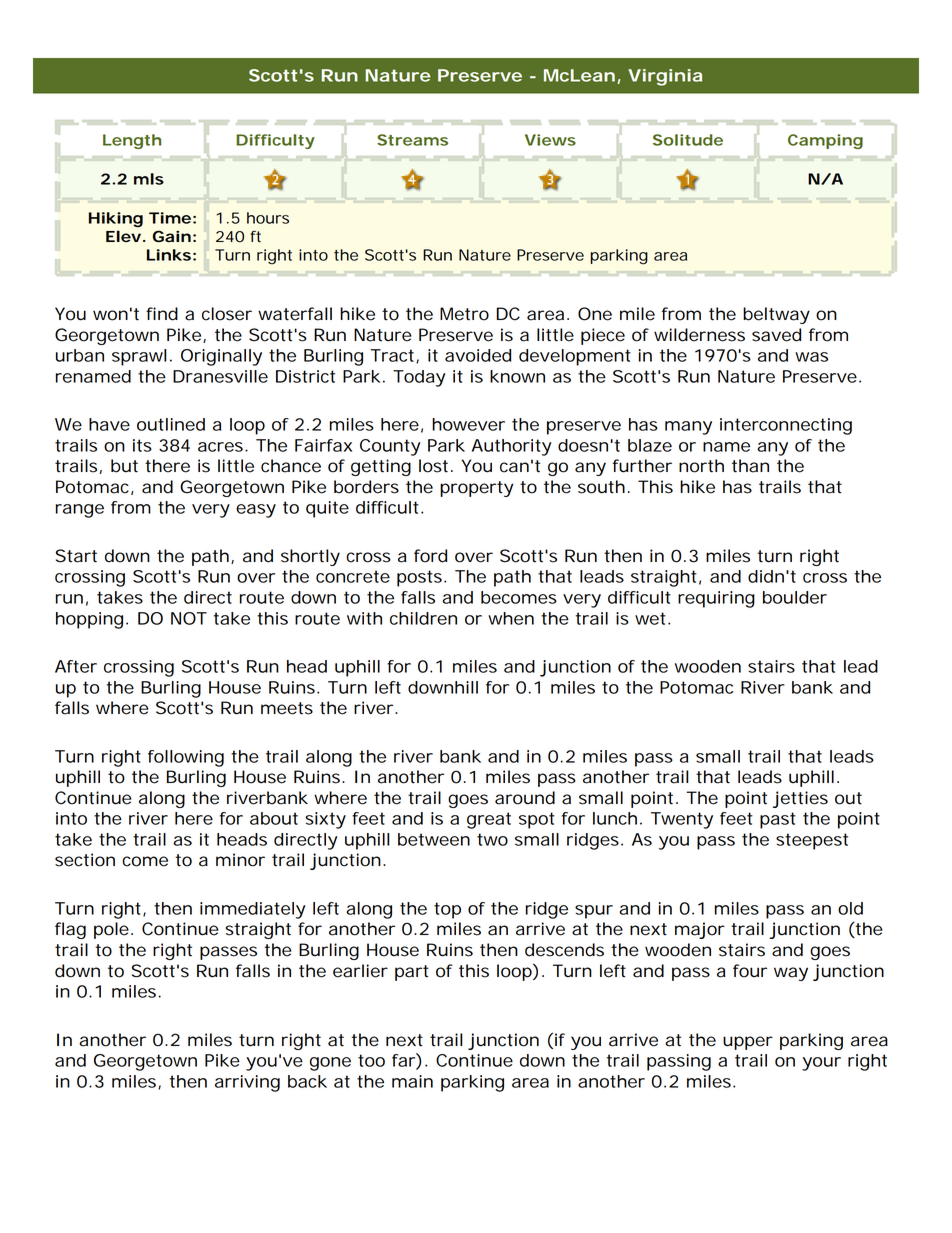 The image size is (952, 1233). Describe the element at coordinates (76, 556) in the screenshot. I see `Start` at that location.
